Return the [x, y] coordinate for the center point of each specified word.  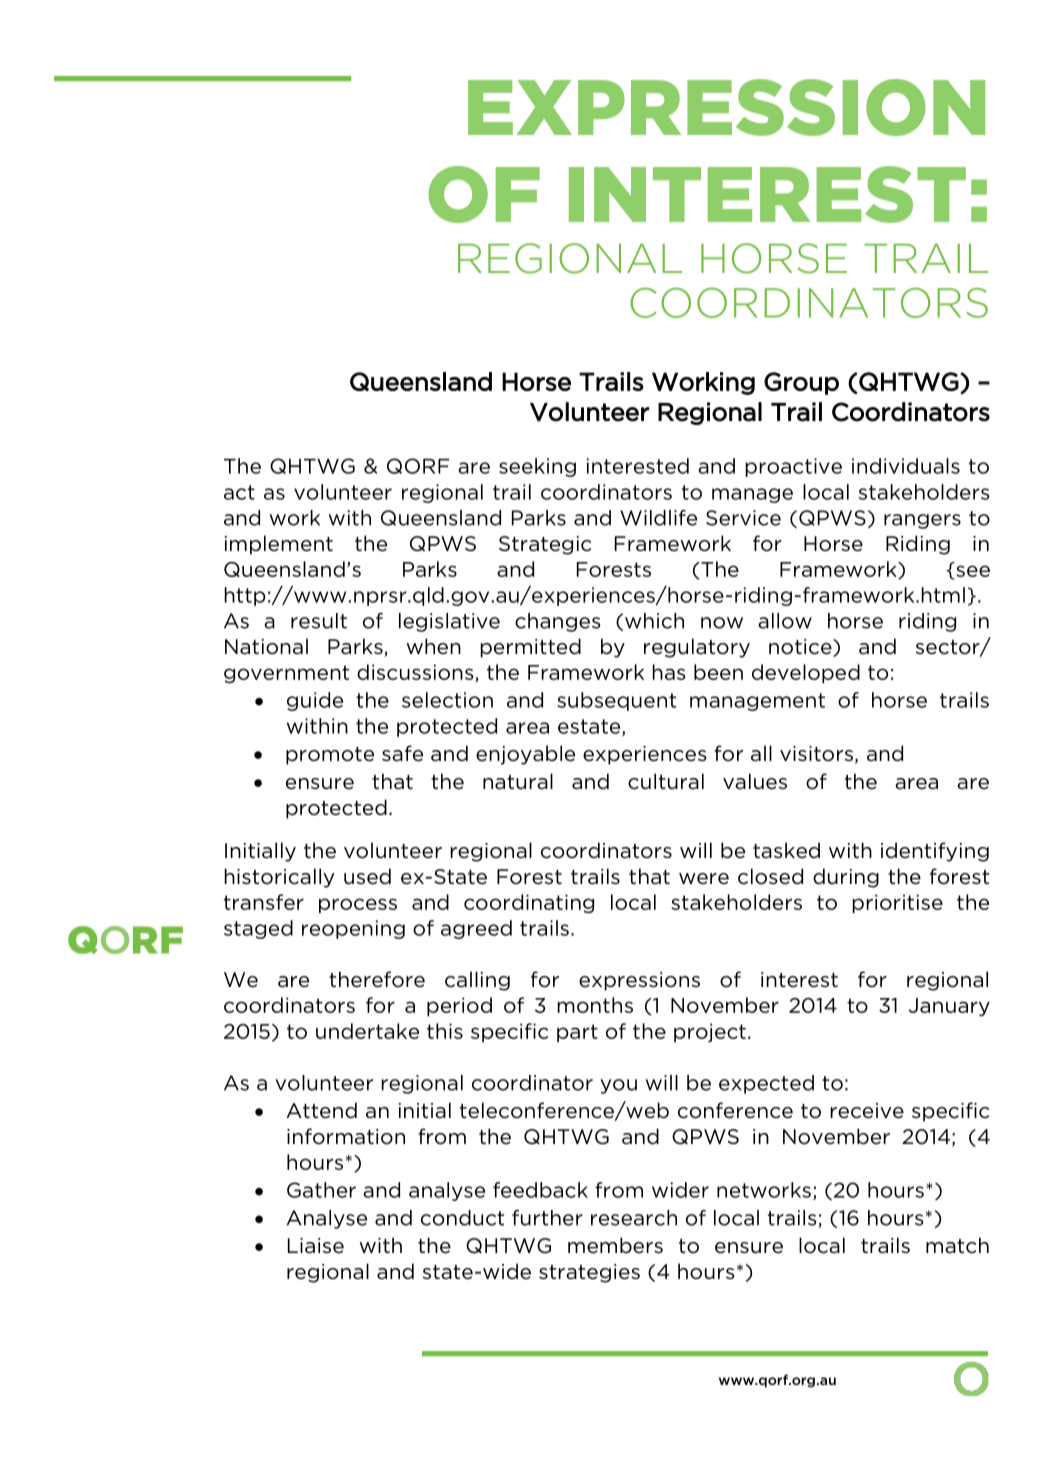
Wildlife [658, 518]
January [949, 1007]
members [615, 1245]
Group [801, 383]
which [654, 621]
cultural [666, 781]
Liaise [316, 1246]
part [577, 1033]
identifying [935, 852]
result [319, 621]
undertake [367, 1031]
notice [801, 648]
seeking [537, 467]
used [367, 876]
